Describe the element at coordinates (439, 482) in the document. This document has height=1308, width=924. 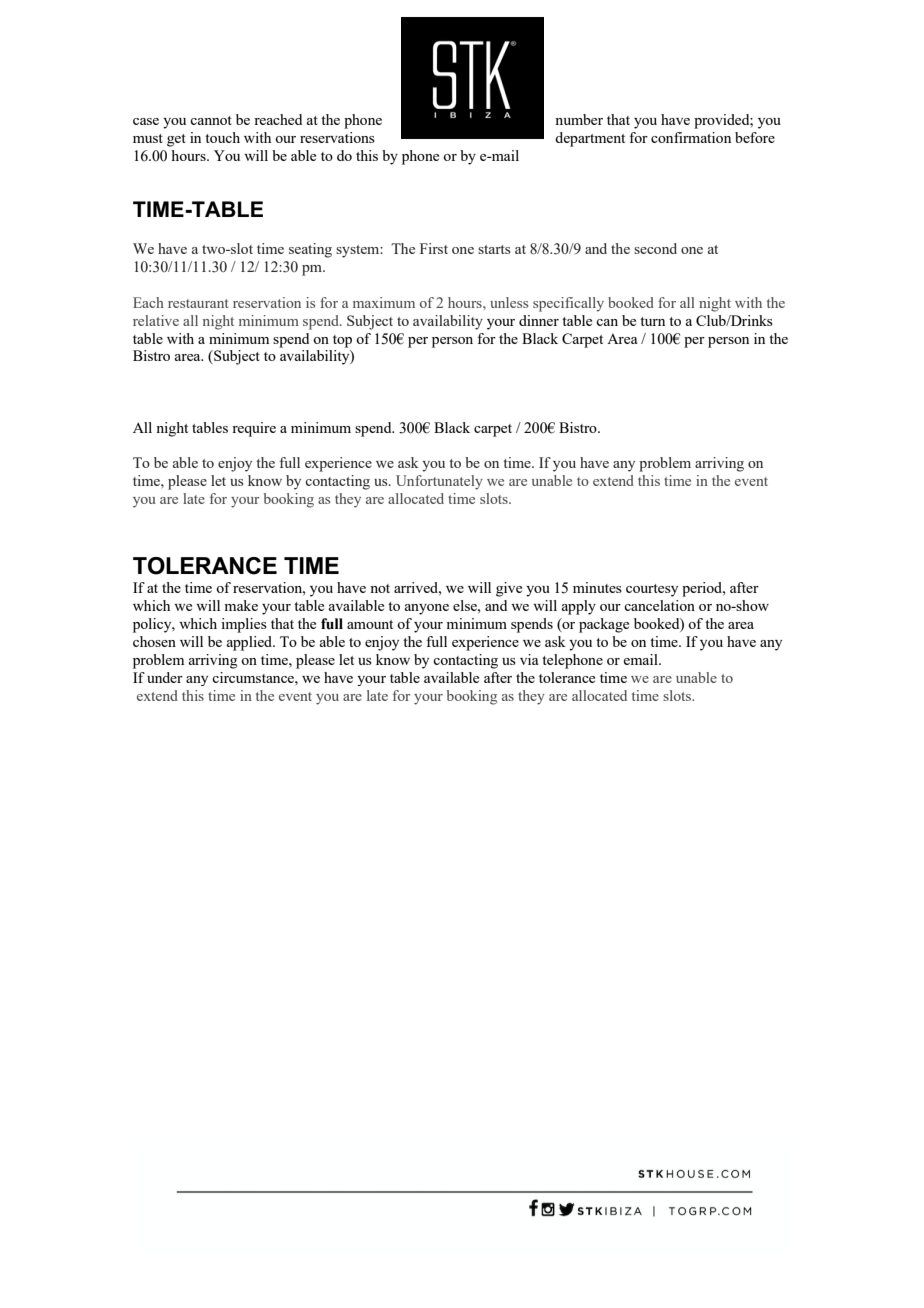
I see `Unfortunately` at that location.
